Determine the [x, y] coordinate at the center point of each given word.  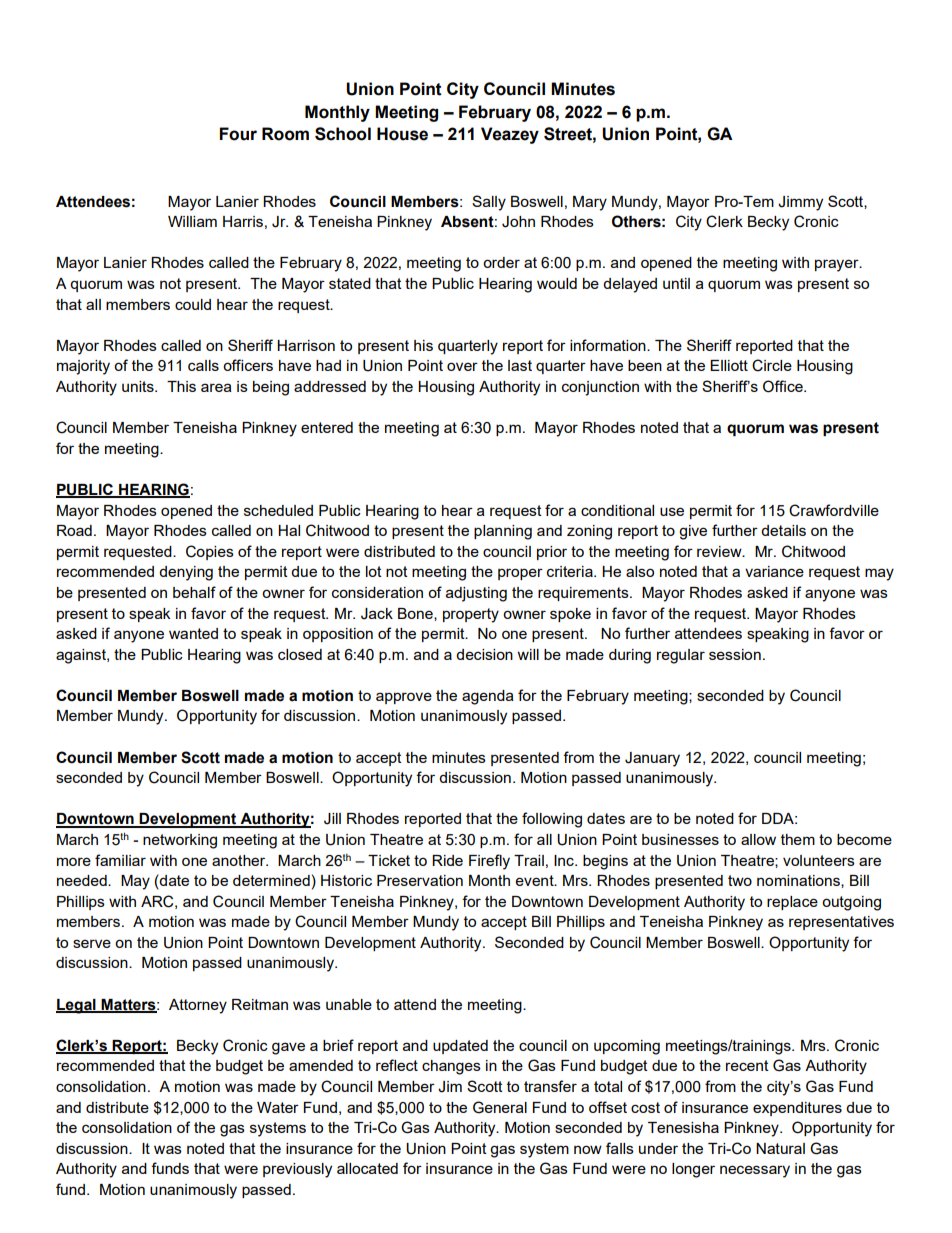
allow [758, 839]
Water [278, 1107]
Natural [780, 1148]
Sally [489, 203]
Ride [447, 860]
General [500, 1107]
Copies [210, 552]
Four [238, 134]
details [783, 530]
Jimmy [800, 203]
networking [180, 841]
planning [503, 532]
